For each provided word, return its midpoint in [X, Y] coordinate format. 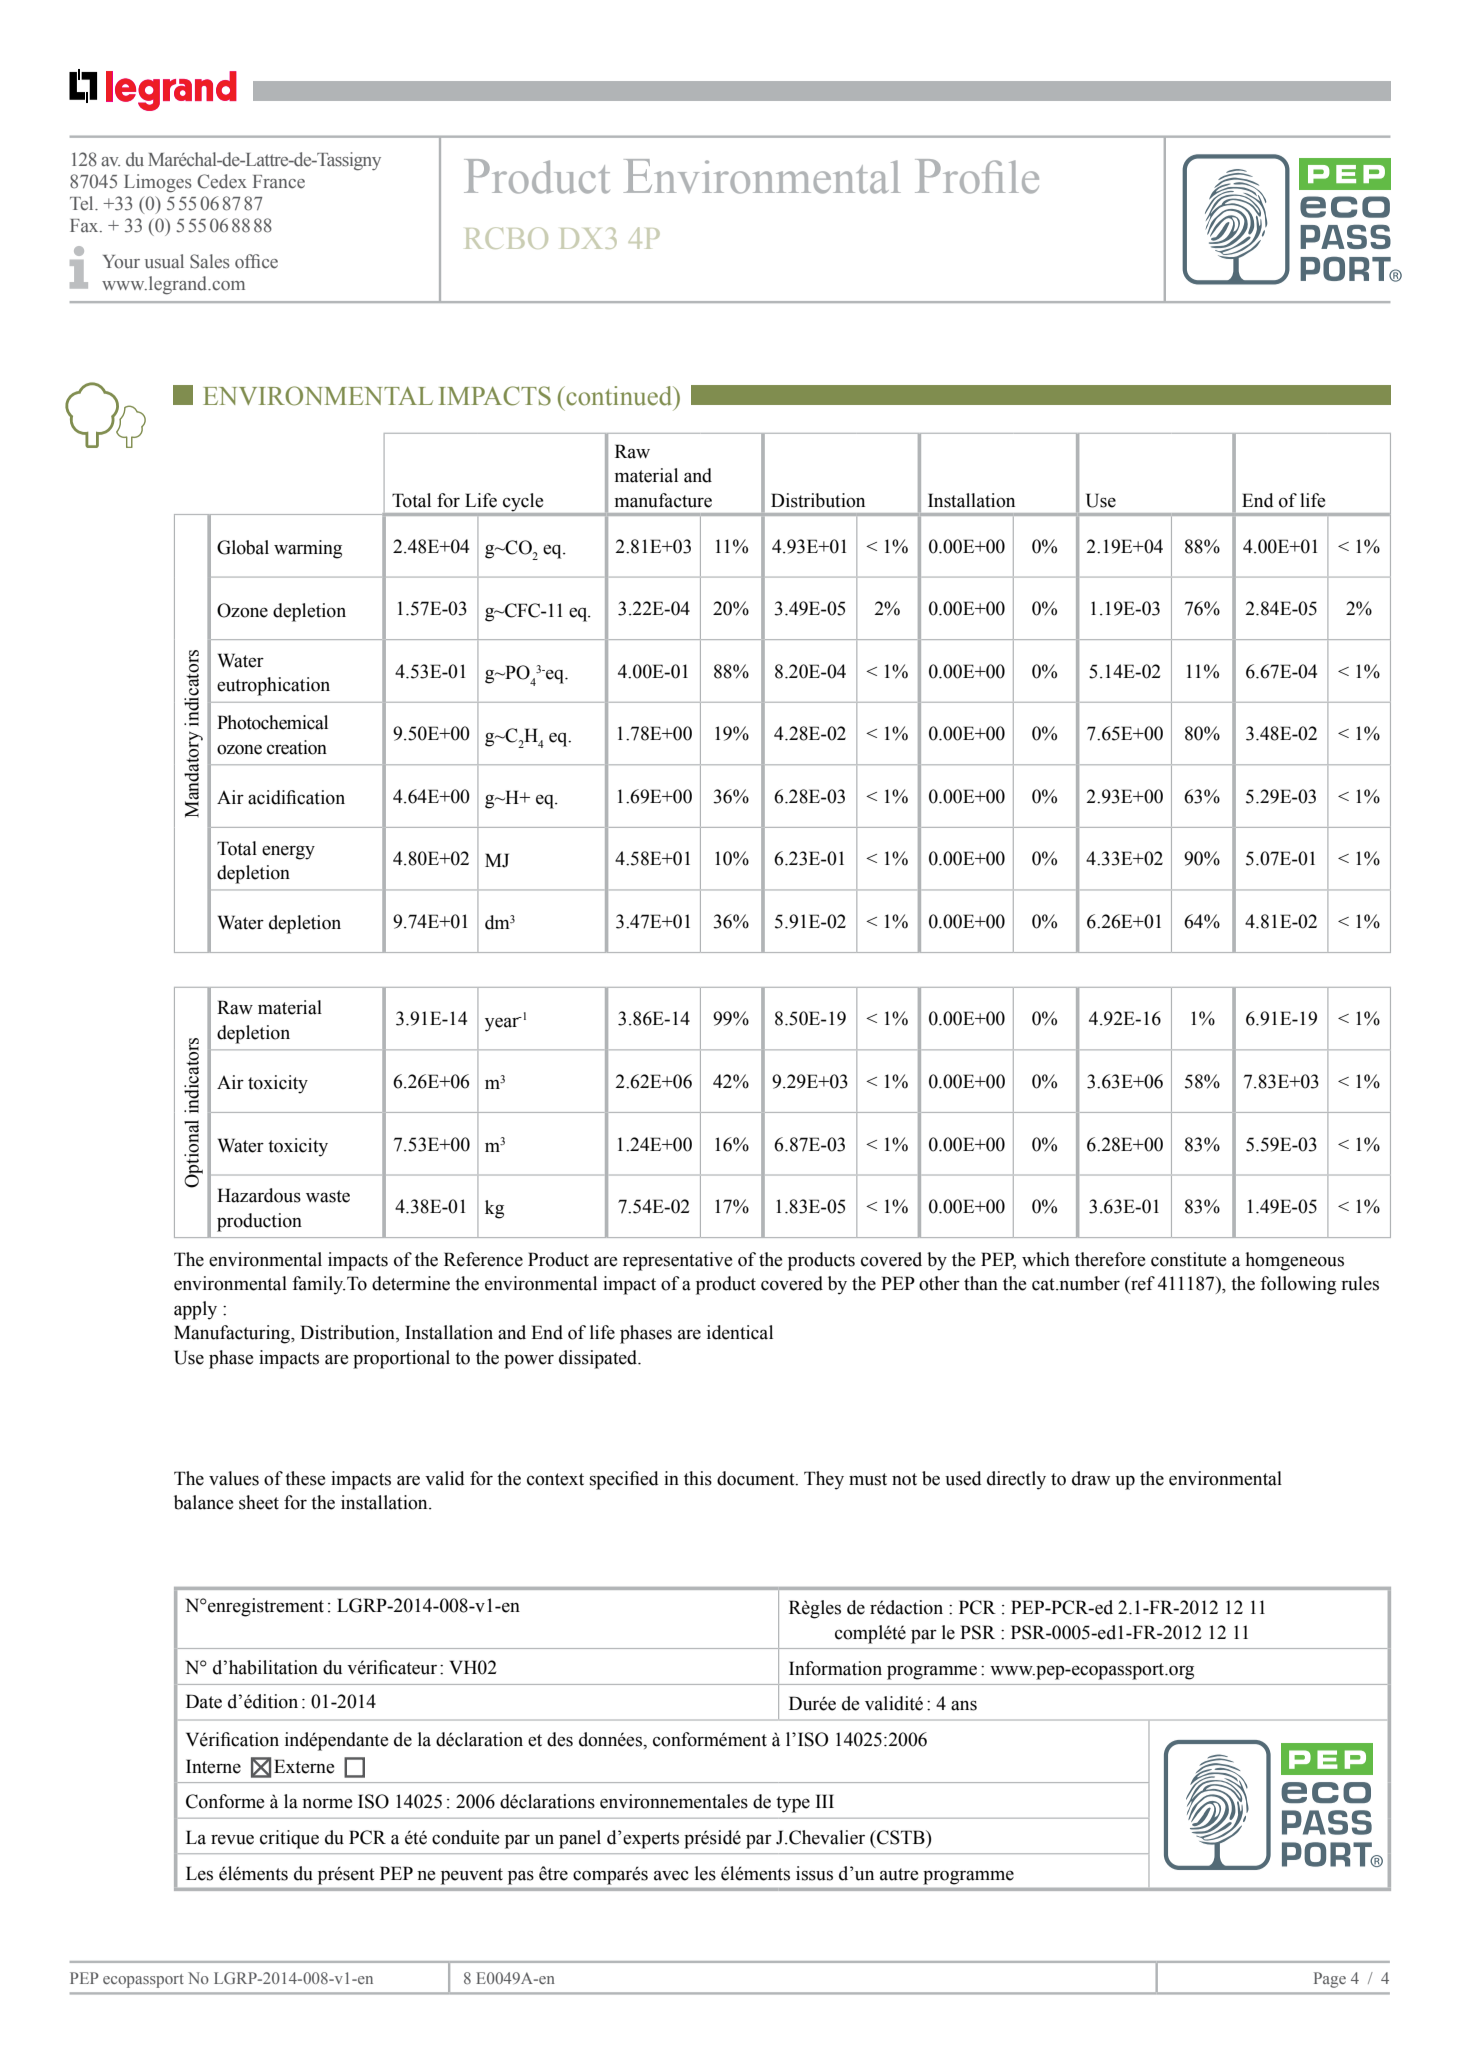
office [256, 261]
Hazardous [259, 1195]
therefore [1110, 1259]
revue [232, 1839]
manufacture [663, 500]
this [698, 1478]
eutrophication [273, 686]
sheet [259, 1502]
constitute [1188, 1259]
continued [619, 396]
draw [1091, 1478]
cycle [523, 502]
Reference [483, 1259]
